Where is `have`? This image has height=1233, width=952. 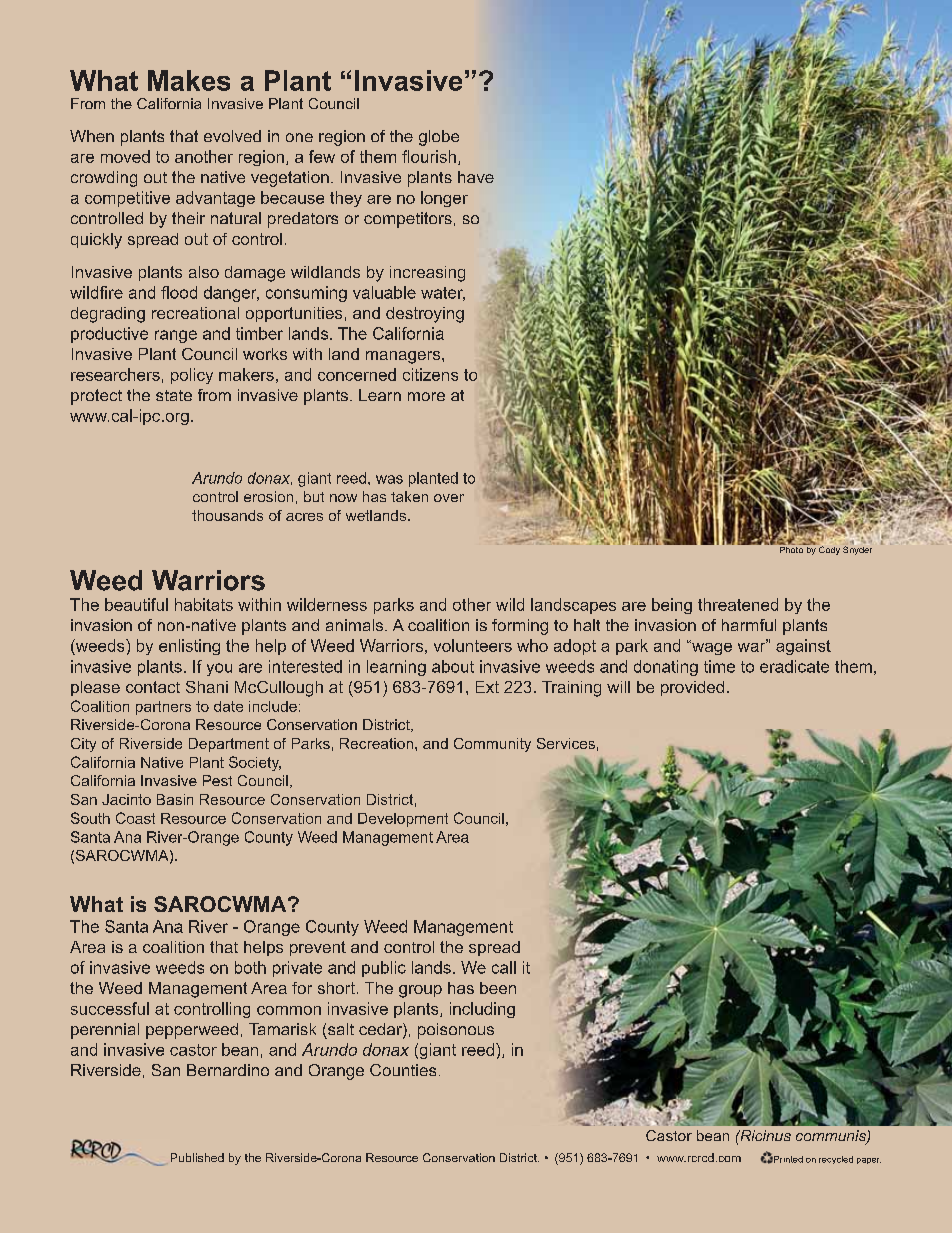 have is located at coordinates (476, 177).
